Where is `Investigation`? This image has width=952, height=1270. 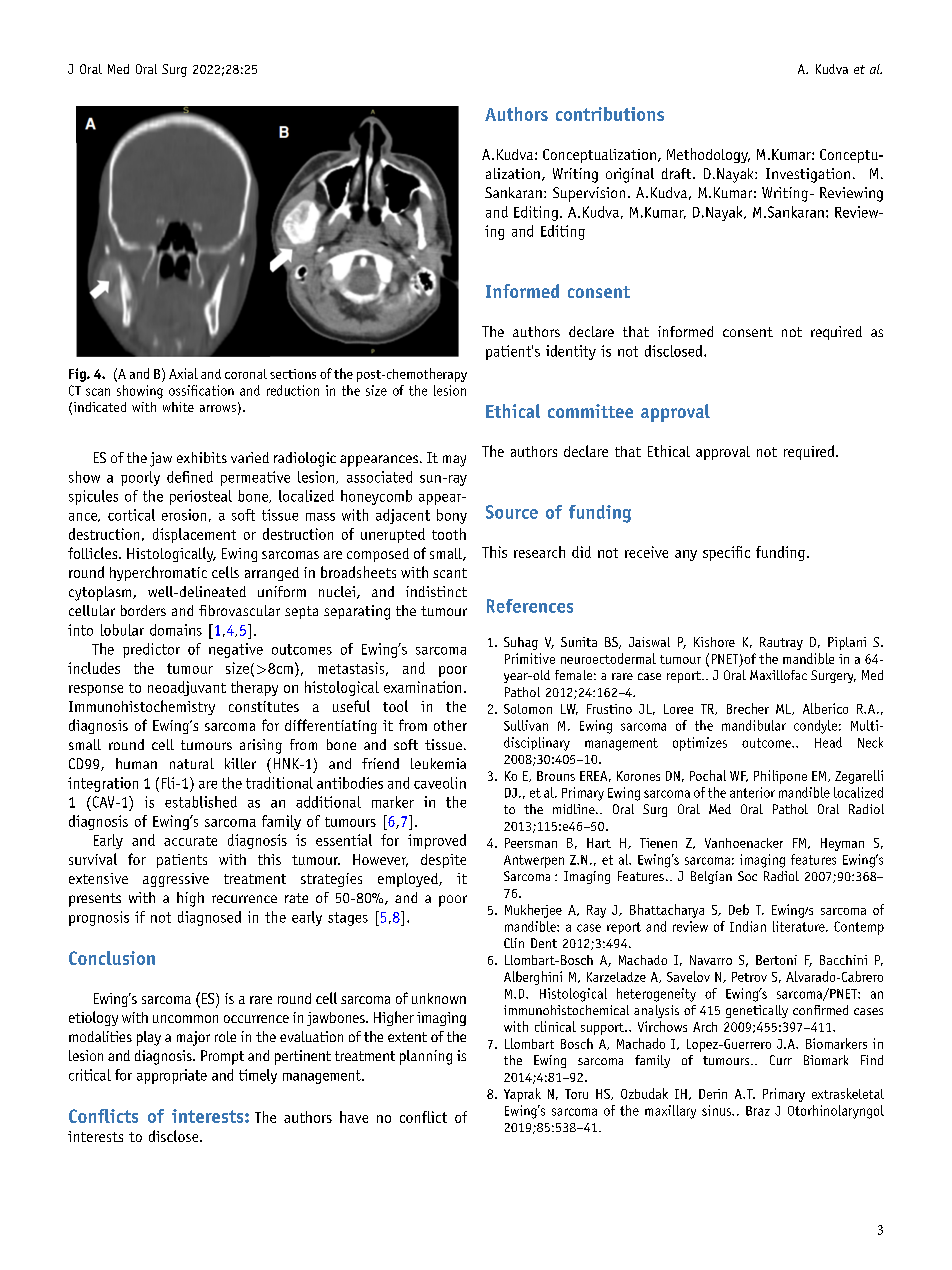 Investigation is located at coordinates (808, 175).
